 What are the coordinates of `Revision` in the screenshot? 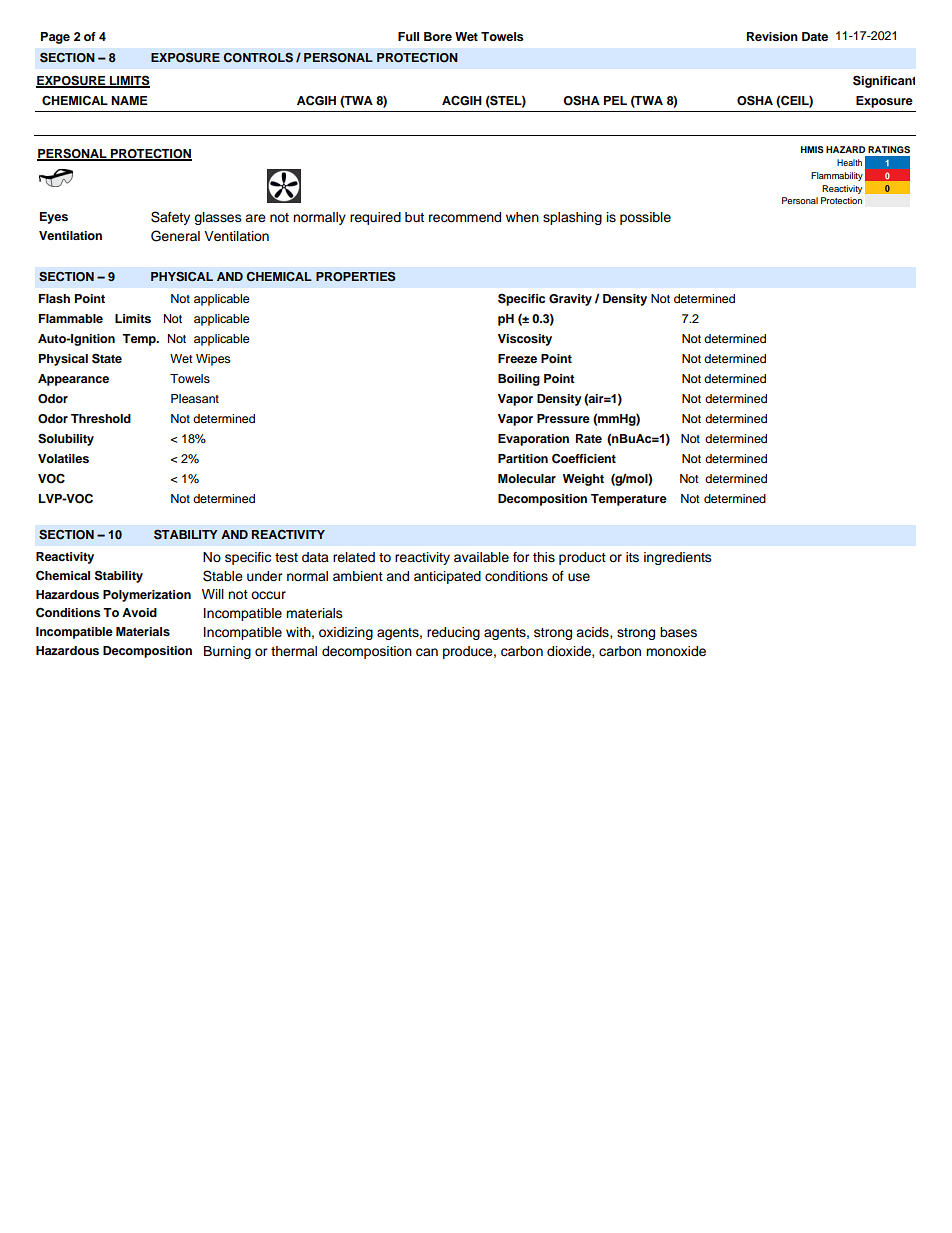 It's located at (772, 36).
